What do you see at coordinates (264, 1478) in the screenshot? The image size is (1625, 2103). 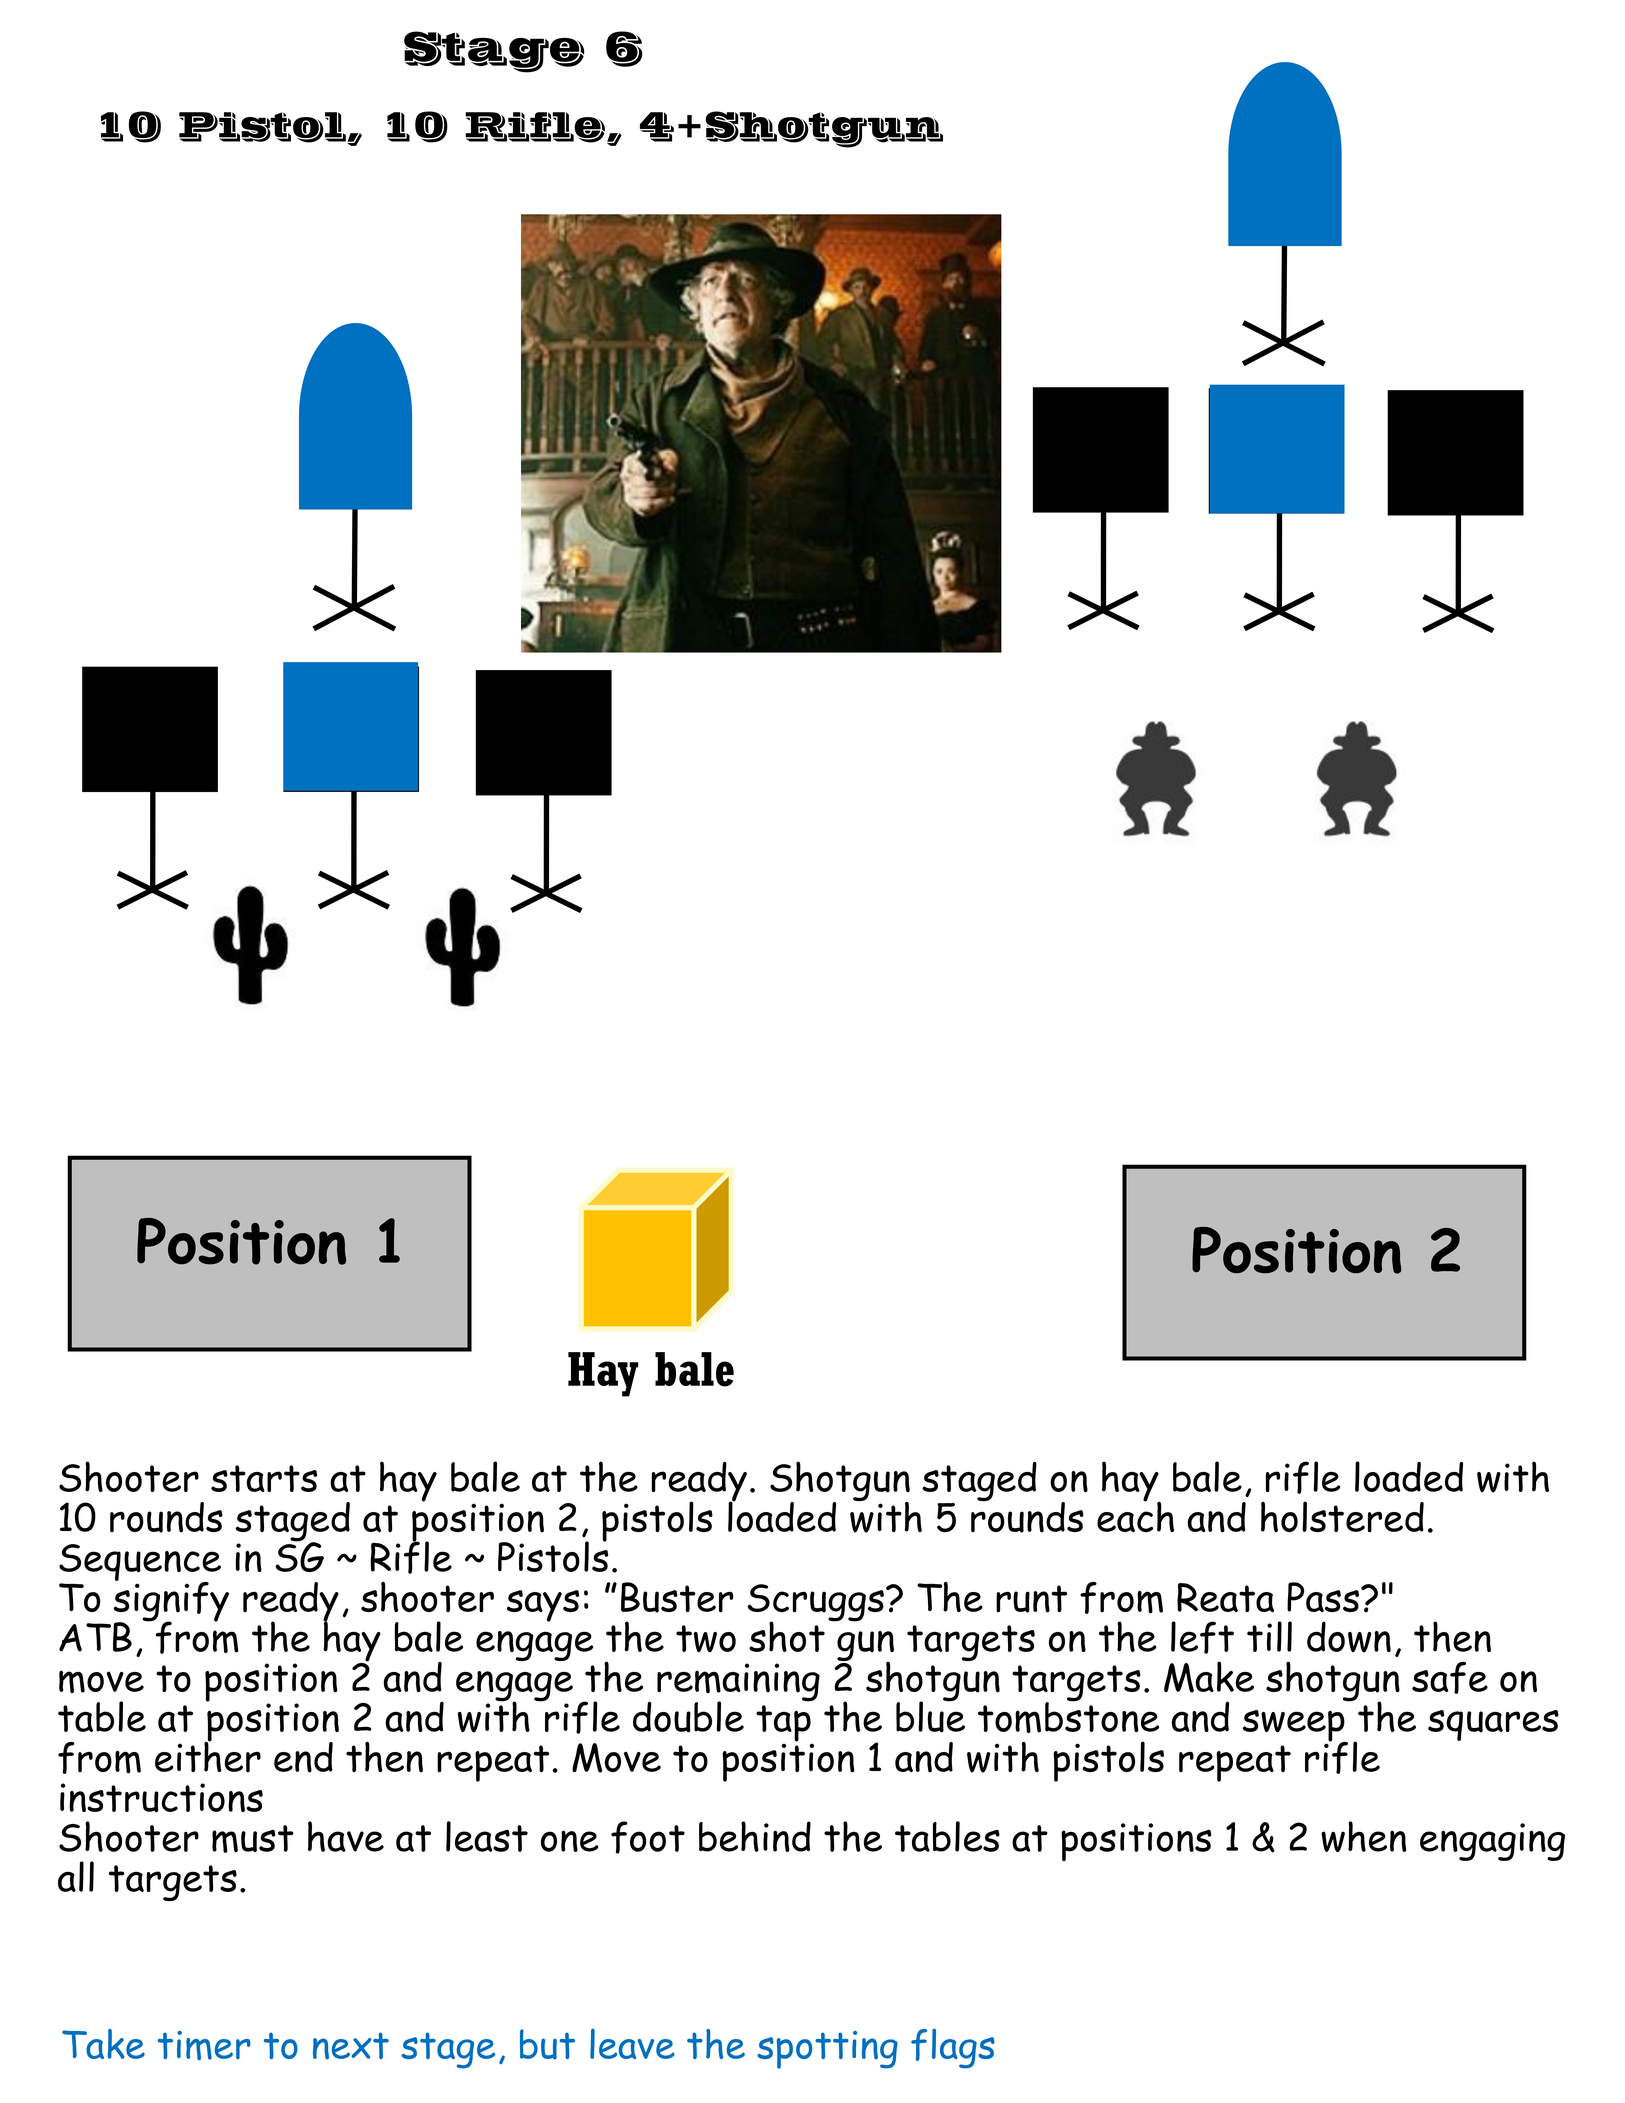 I see `starts` at bounding box center [264, 1478].
